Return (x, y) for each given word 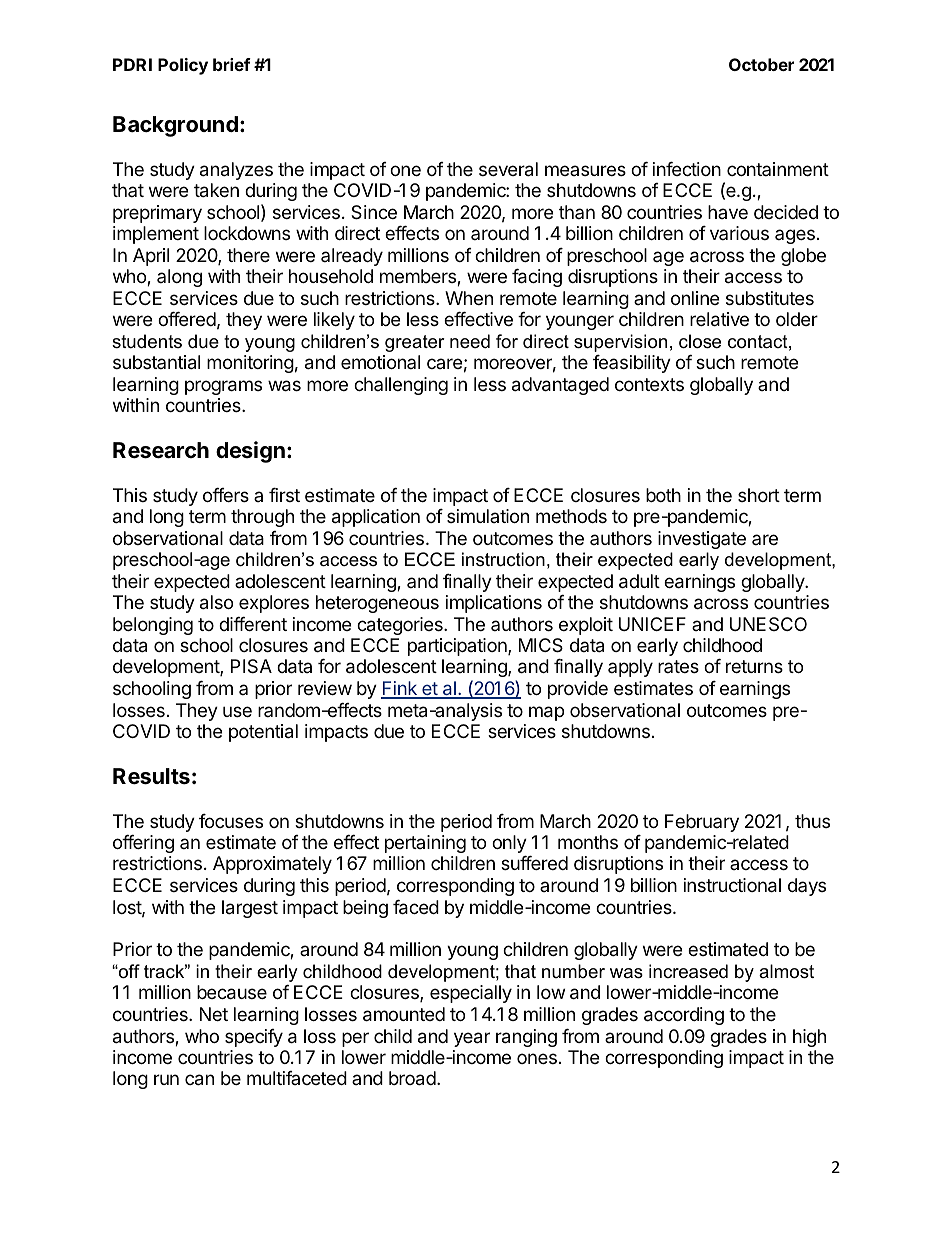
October (761, 64)
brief (232, 64)
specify (254, 1038)
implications (494, 604)
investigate (702, 540)
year (472, 1039)
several (508, 169)
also (216, 602)
